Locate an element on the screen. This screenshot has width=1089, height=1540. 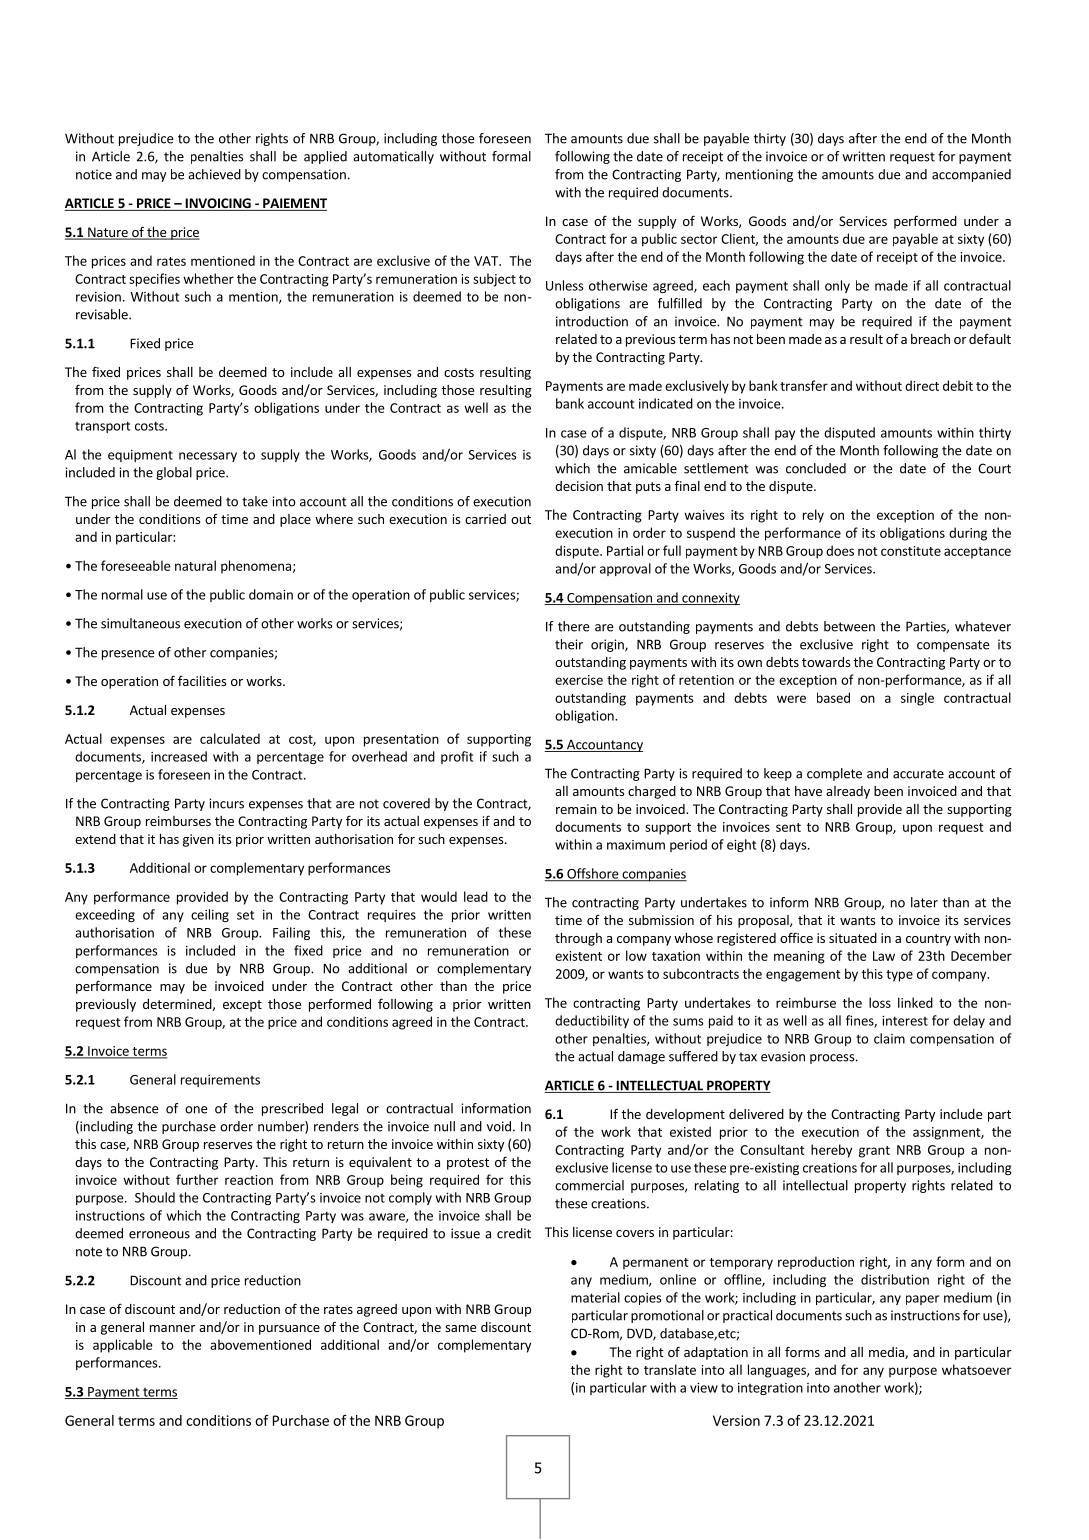
already is located at coordinates (848, 792).
